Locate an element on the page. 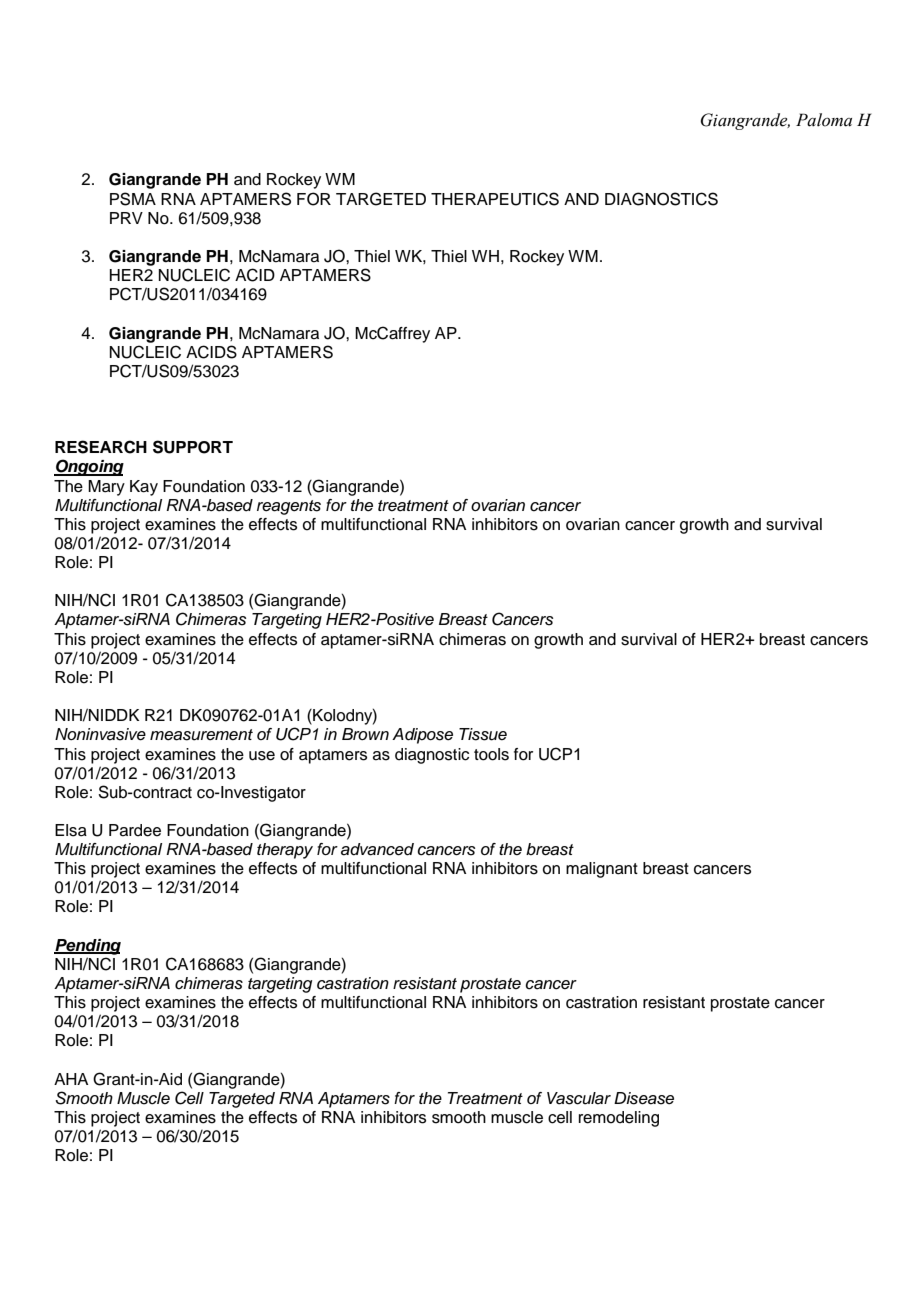 This document has width=924, height=1308. AHA is located at coordinates (71, 1079).
